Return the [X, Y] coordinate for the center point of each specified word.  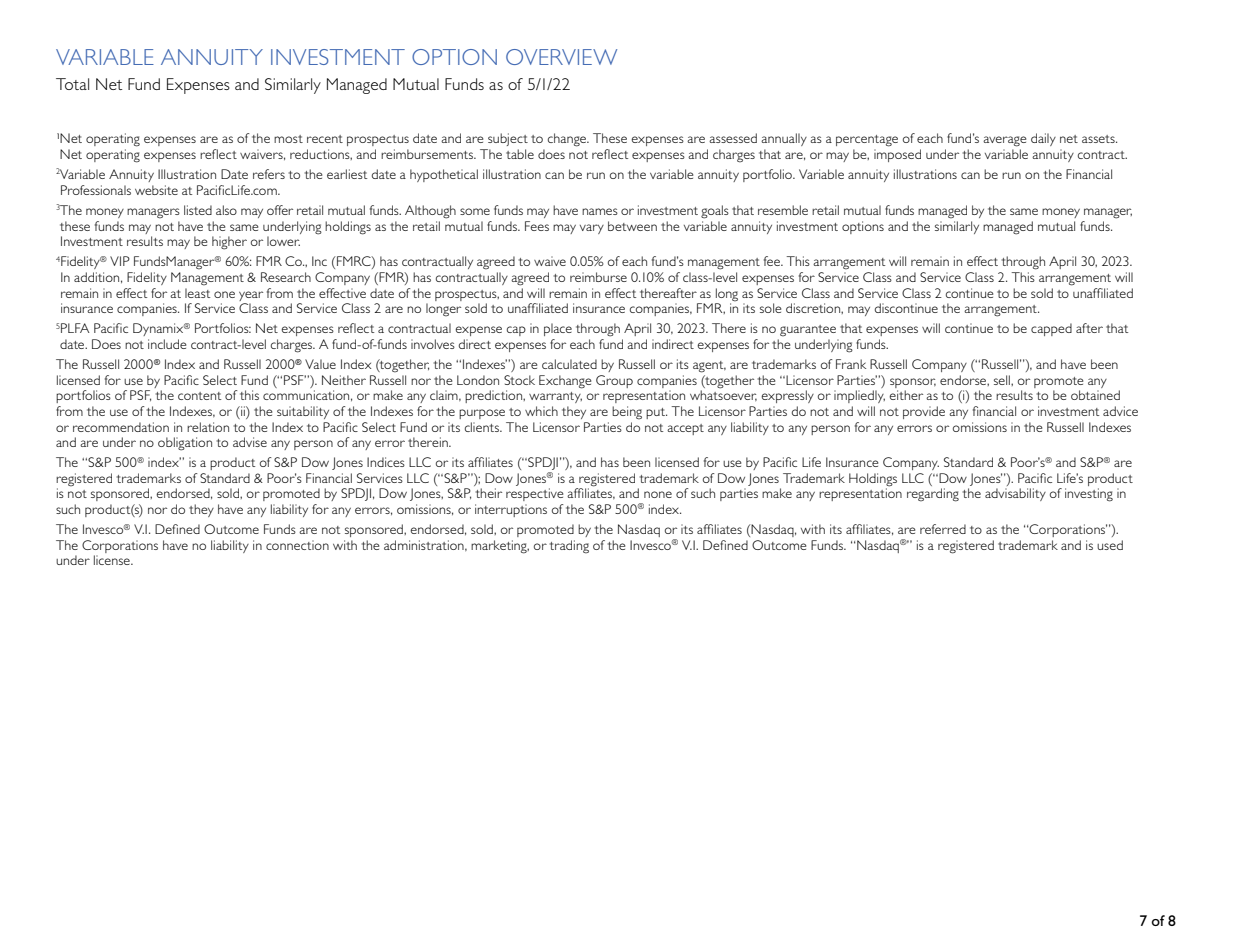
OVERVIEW [561, 57]
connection [297, 545]
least [197, 293]
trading [569, 547]
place [558, 329]
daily [1043, 139]
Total [72, 84]
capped [1051, 329]
